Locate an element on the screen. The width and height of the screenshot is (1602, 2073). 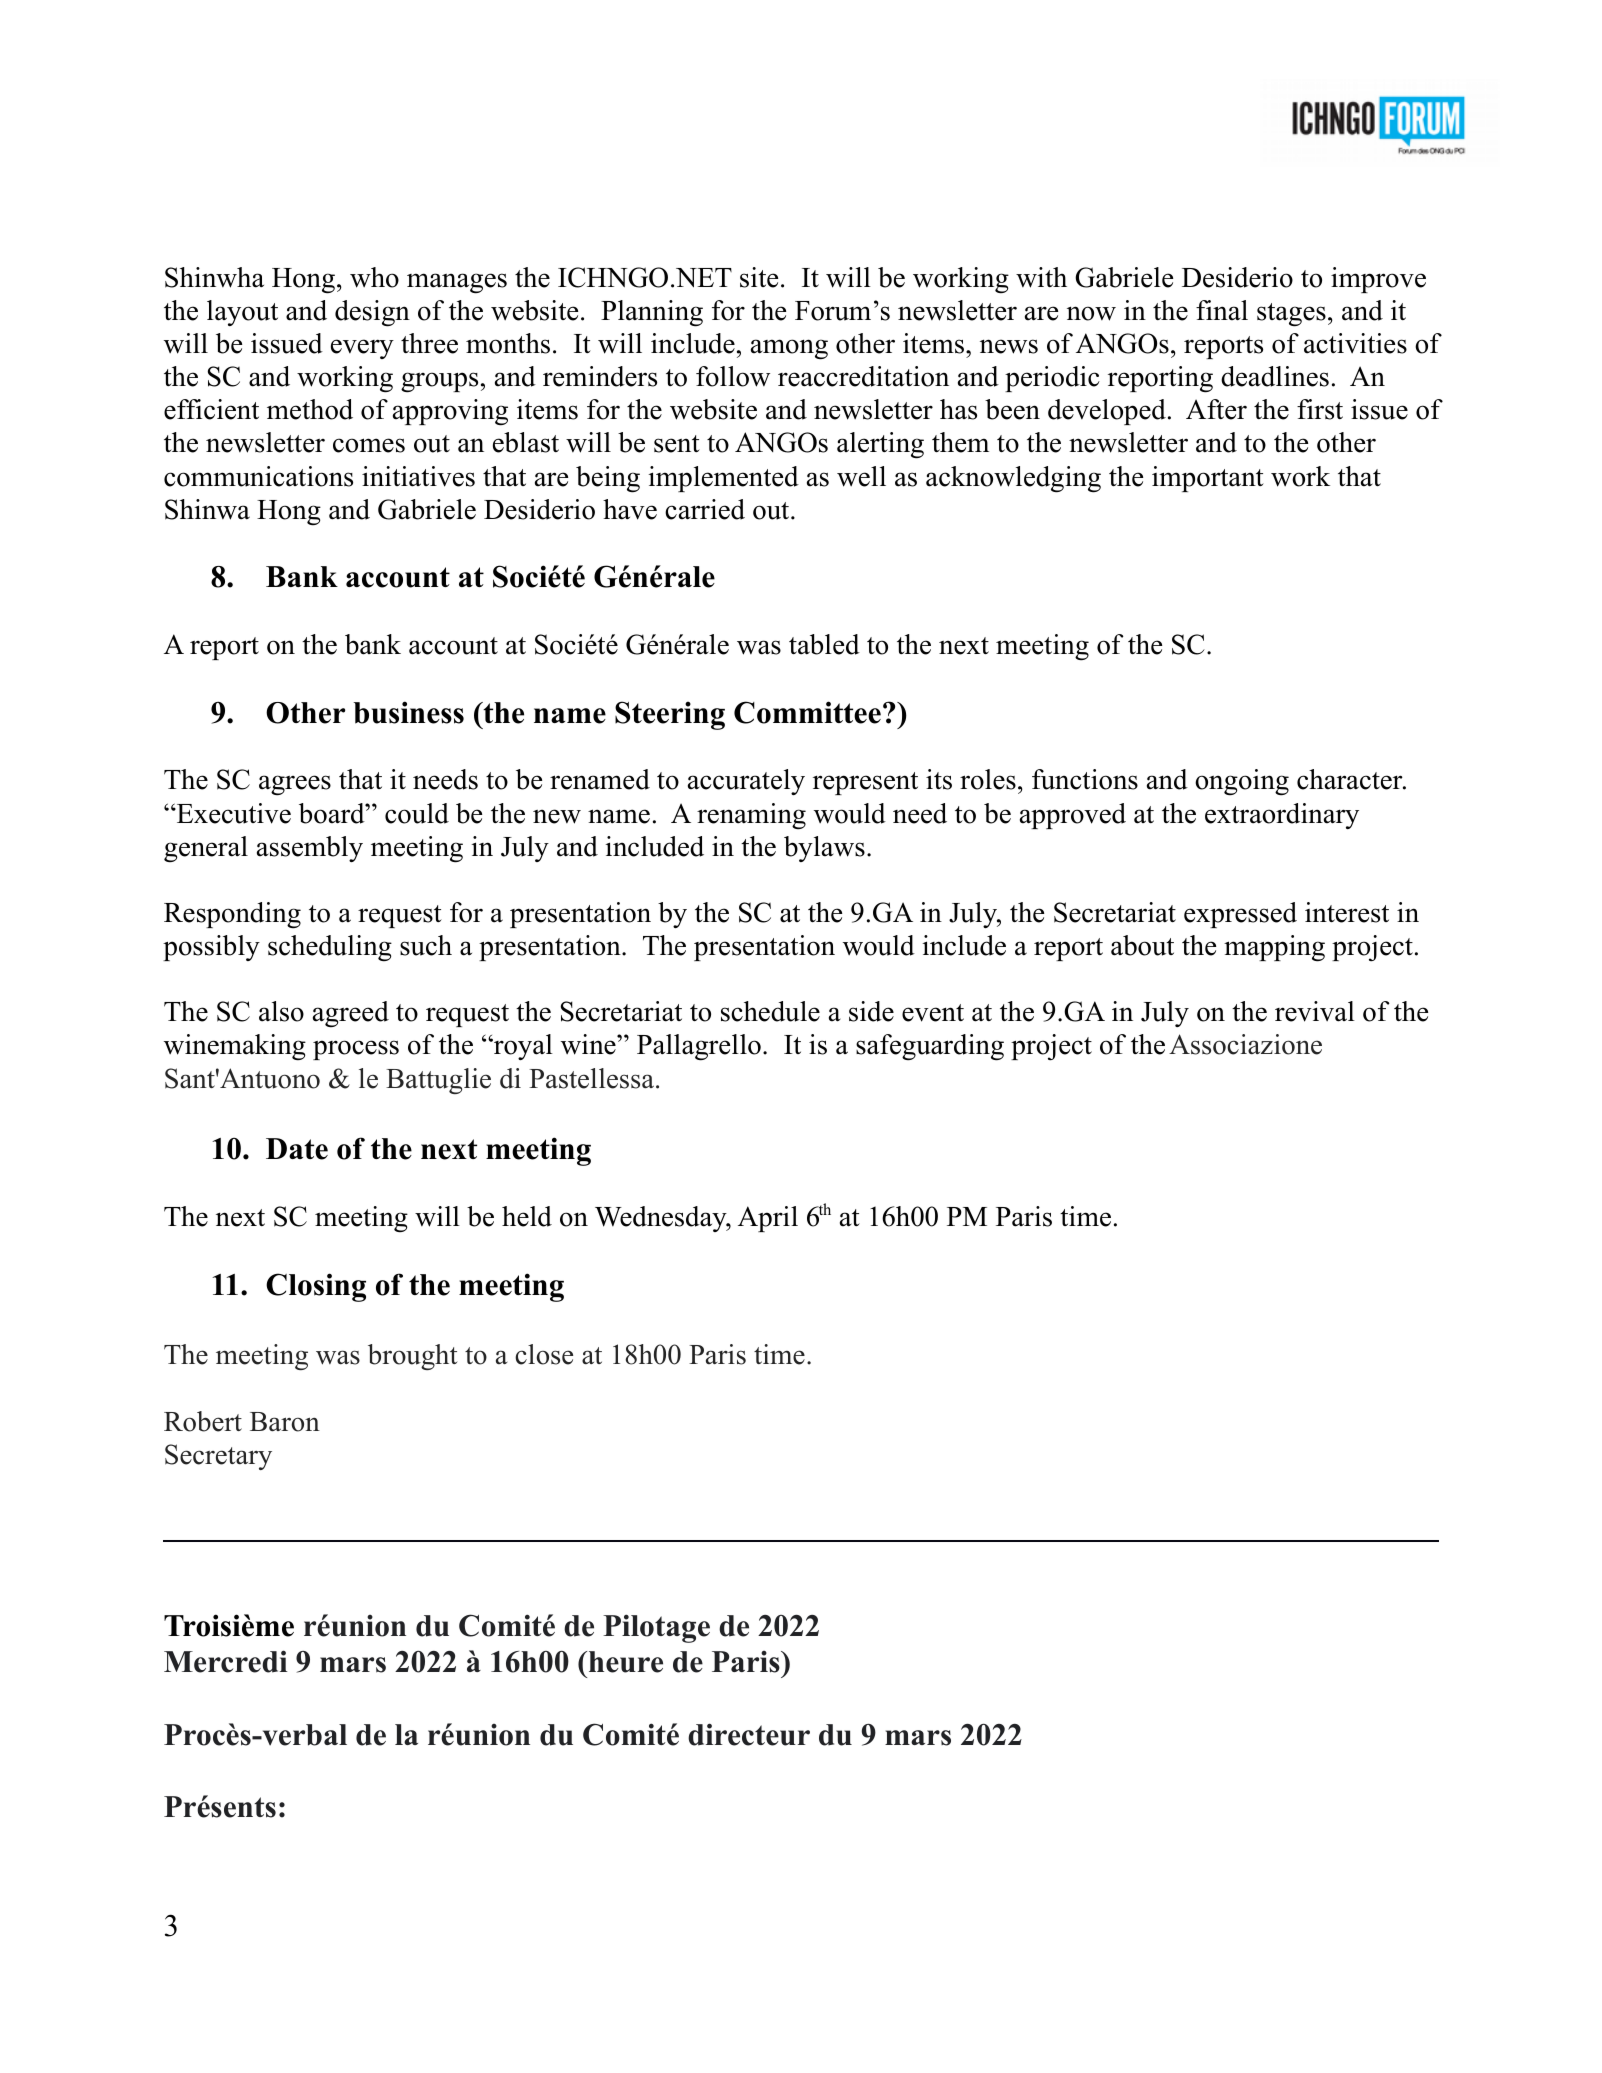
among is located at coordinates (789, 349).
